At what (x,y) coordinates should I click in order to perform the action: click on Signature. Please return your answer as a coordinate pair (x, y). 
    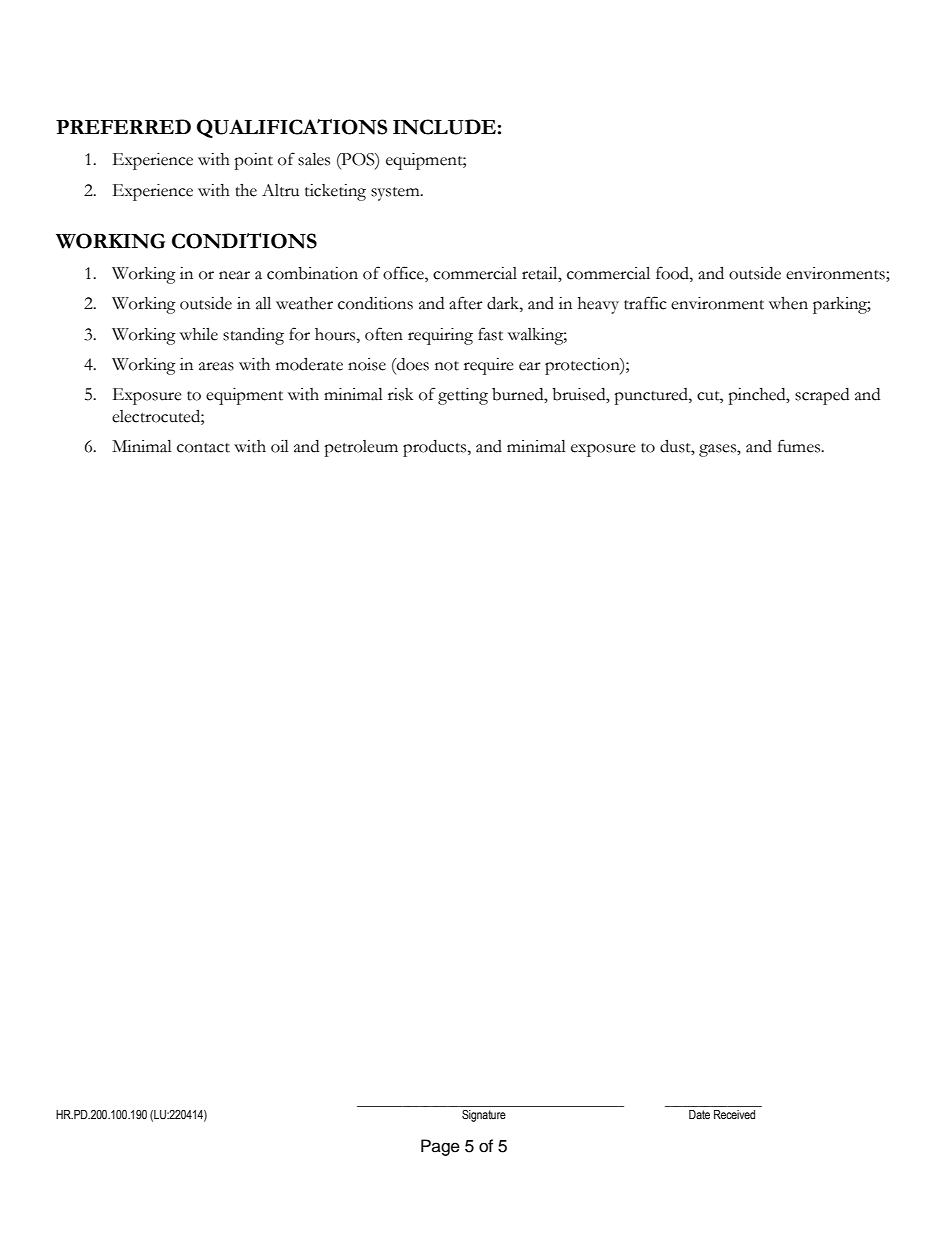
    Looking at the image, I should click on (484, 1116).
